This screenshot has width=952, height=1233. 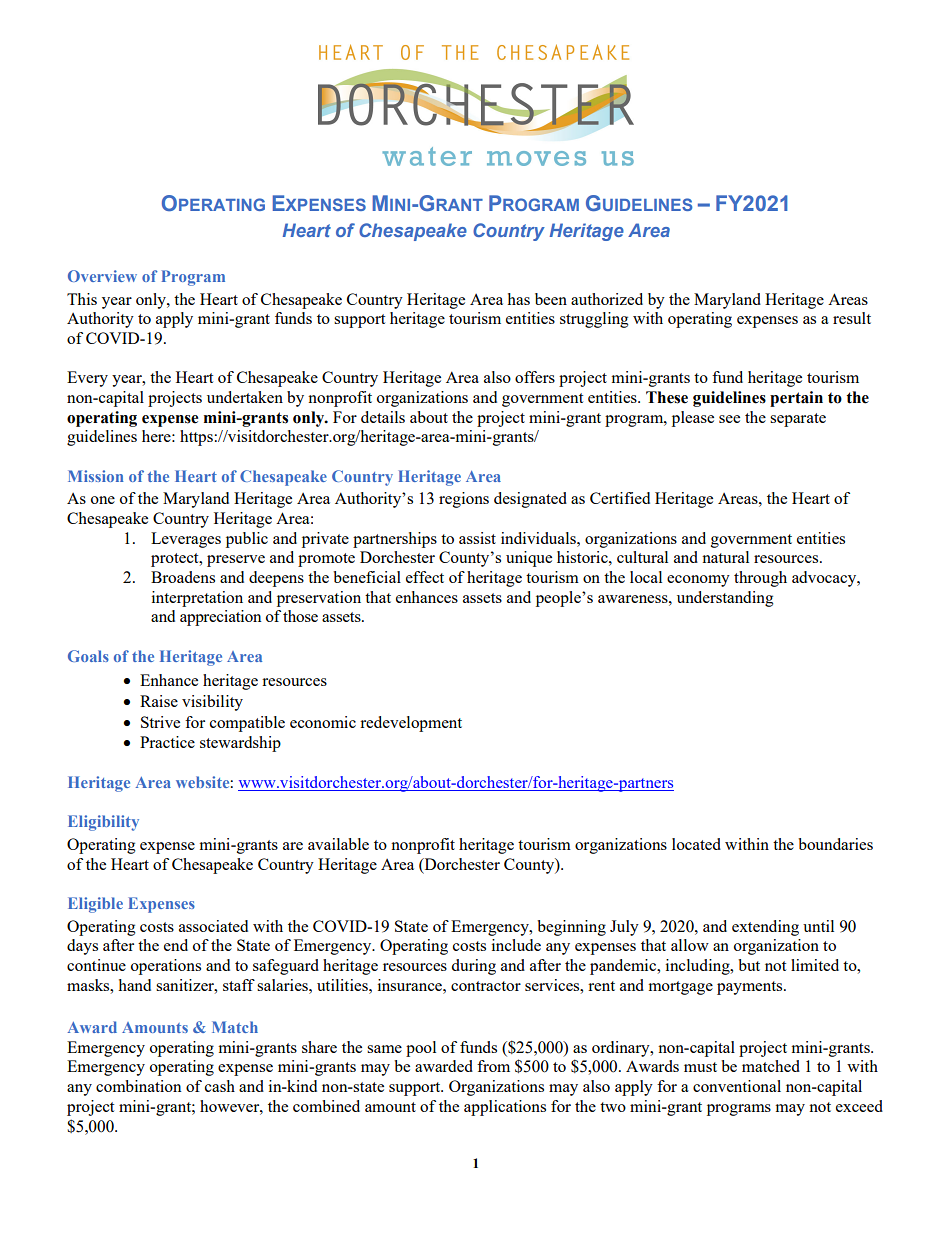 I want to click on redevelopment, so click(x=411, y=724).
